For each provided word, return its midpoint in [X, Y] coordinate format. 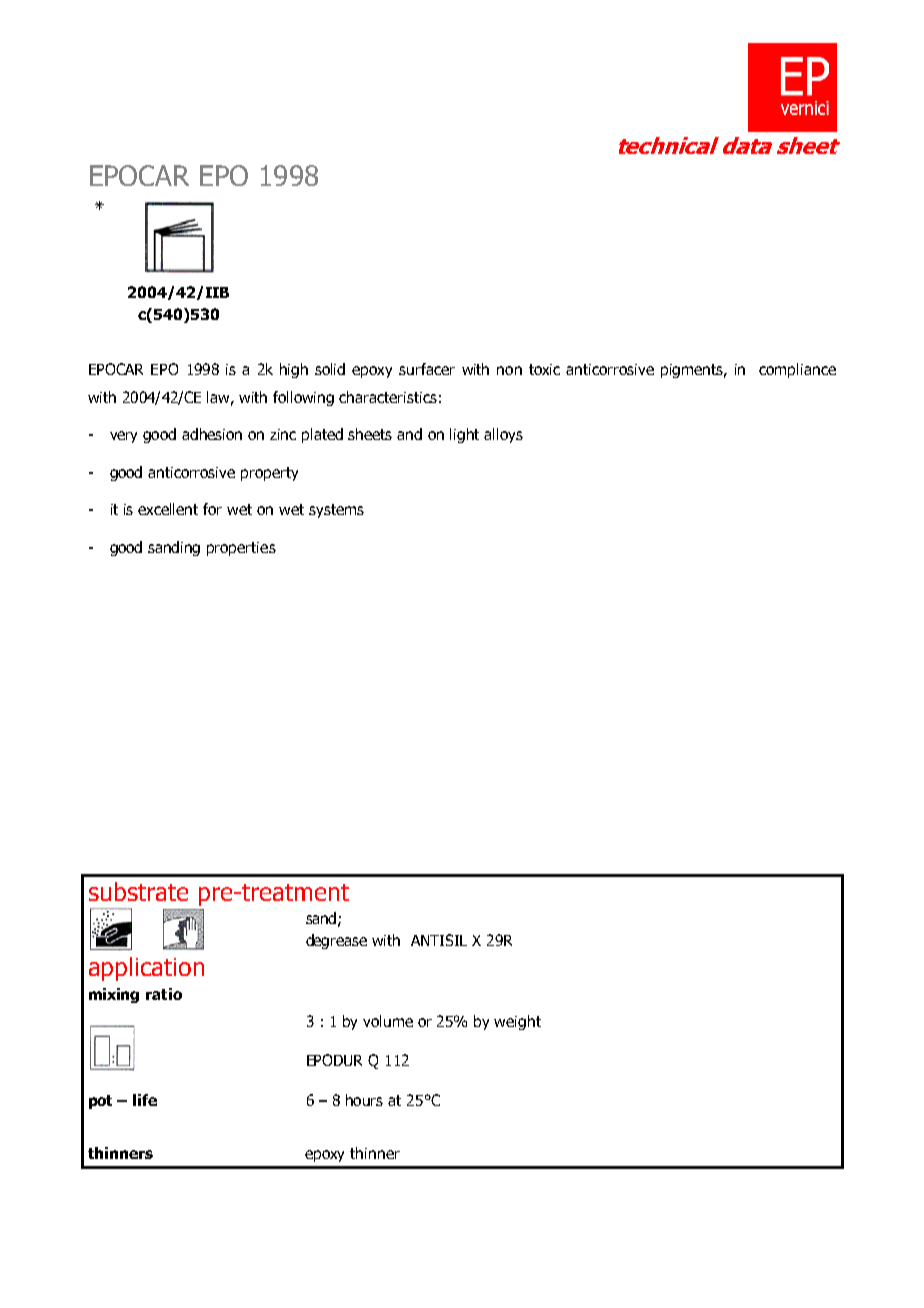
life [145, 1100]
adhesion [212, 434]
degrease [336, 941]
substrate [138, 891]
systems [336, 511]
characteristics [388, 397]
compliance [797, 370]
